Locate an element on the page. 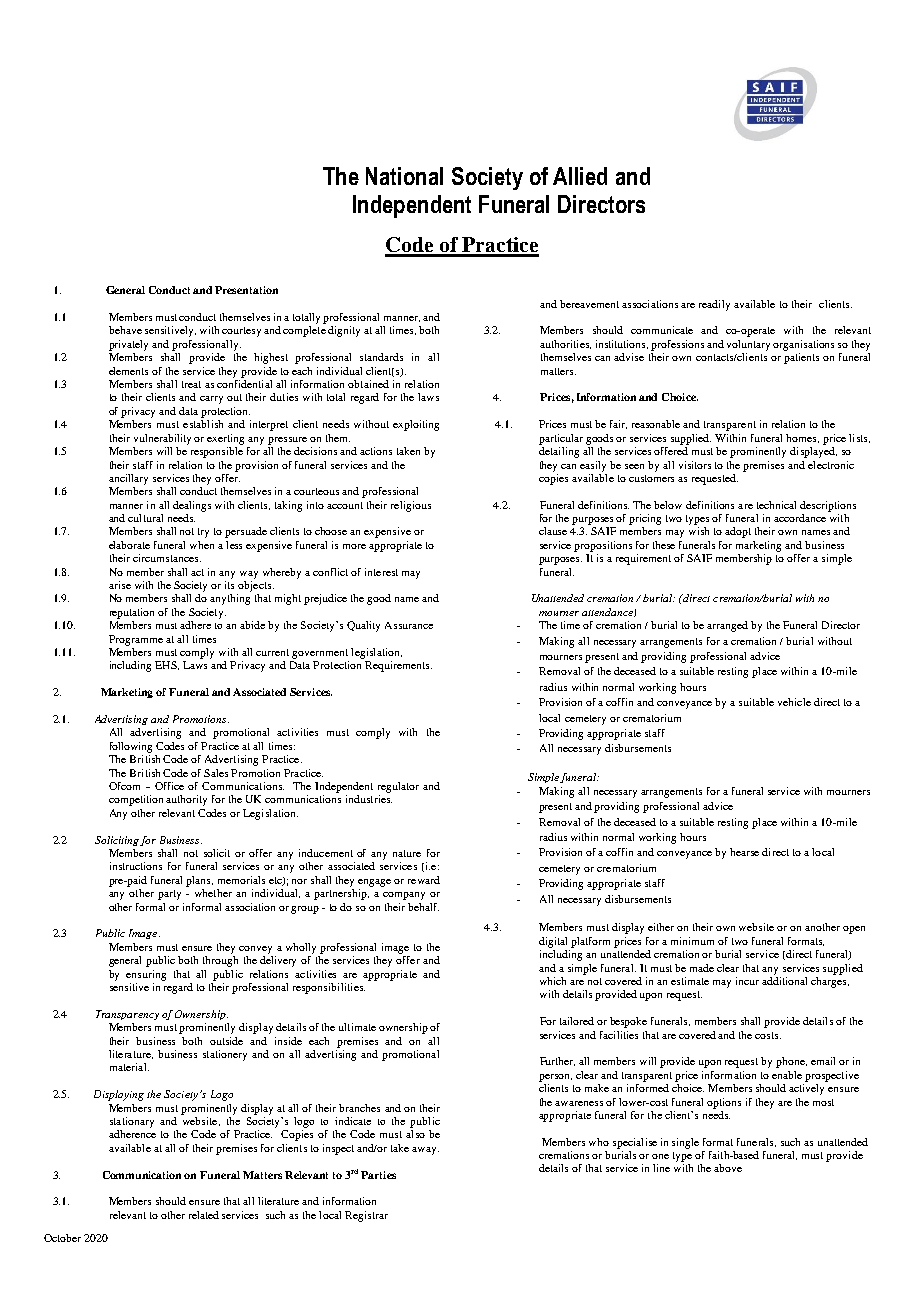 This image has height=1308, width=924. arranged is located at coordinates (727, 626).
